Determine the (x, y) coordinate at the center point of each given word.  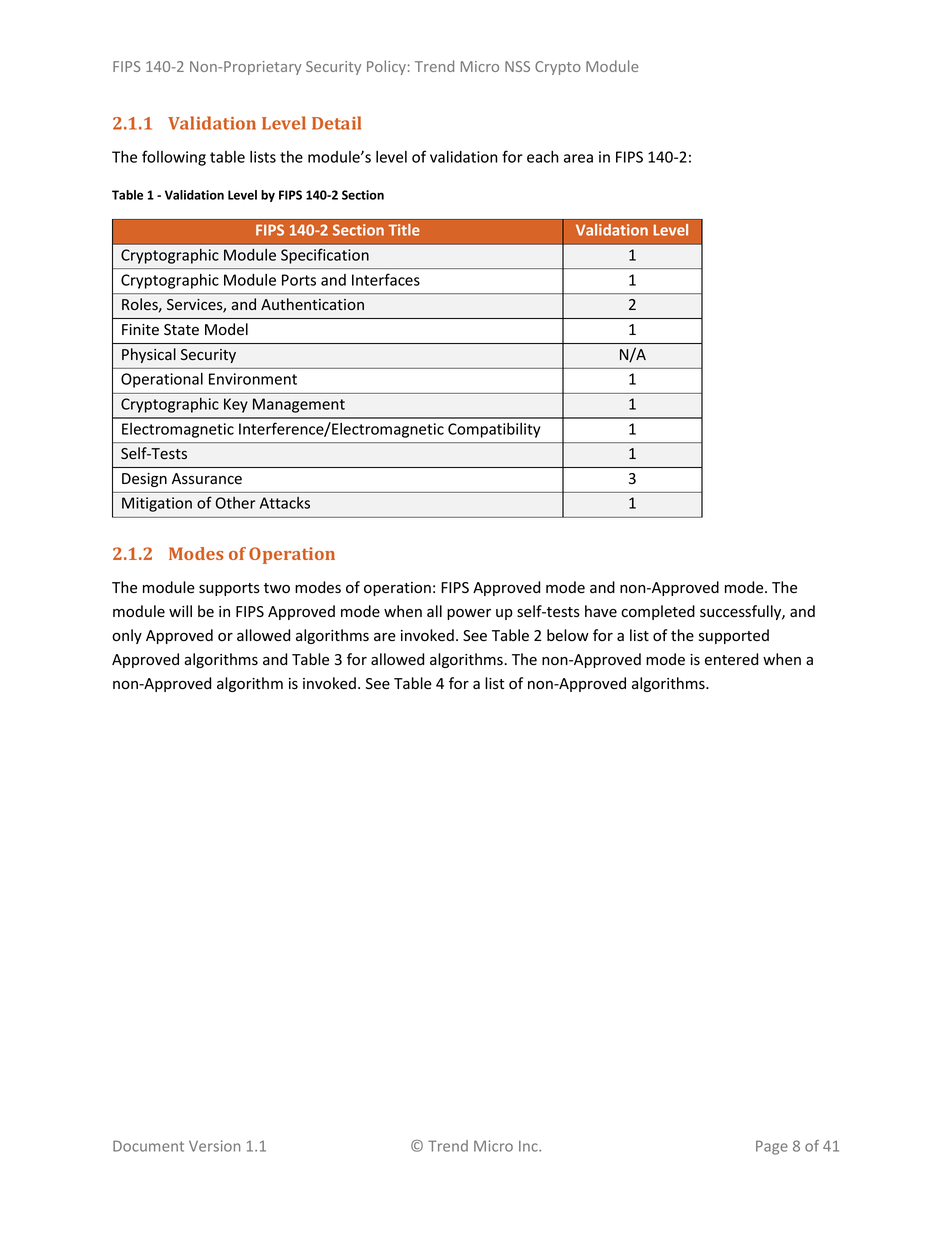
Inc (529, 1146)
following (174, 158)
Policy (386, 67)
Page (772, 1147)
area (578, 158)
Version (214, 1146)
